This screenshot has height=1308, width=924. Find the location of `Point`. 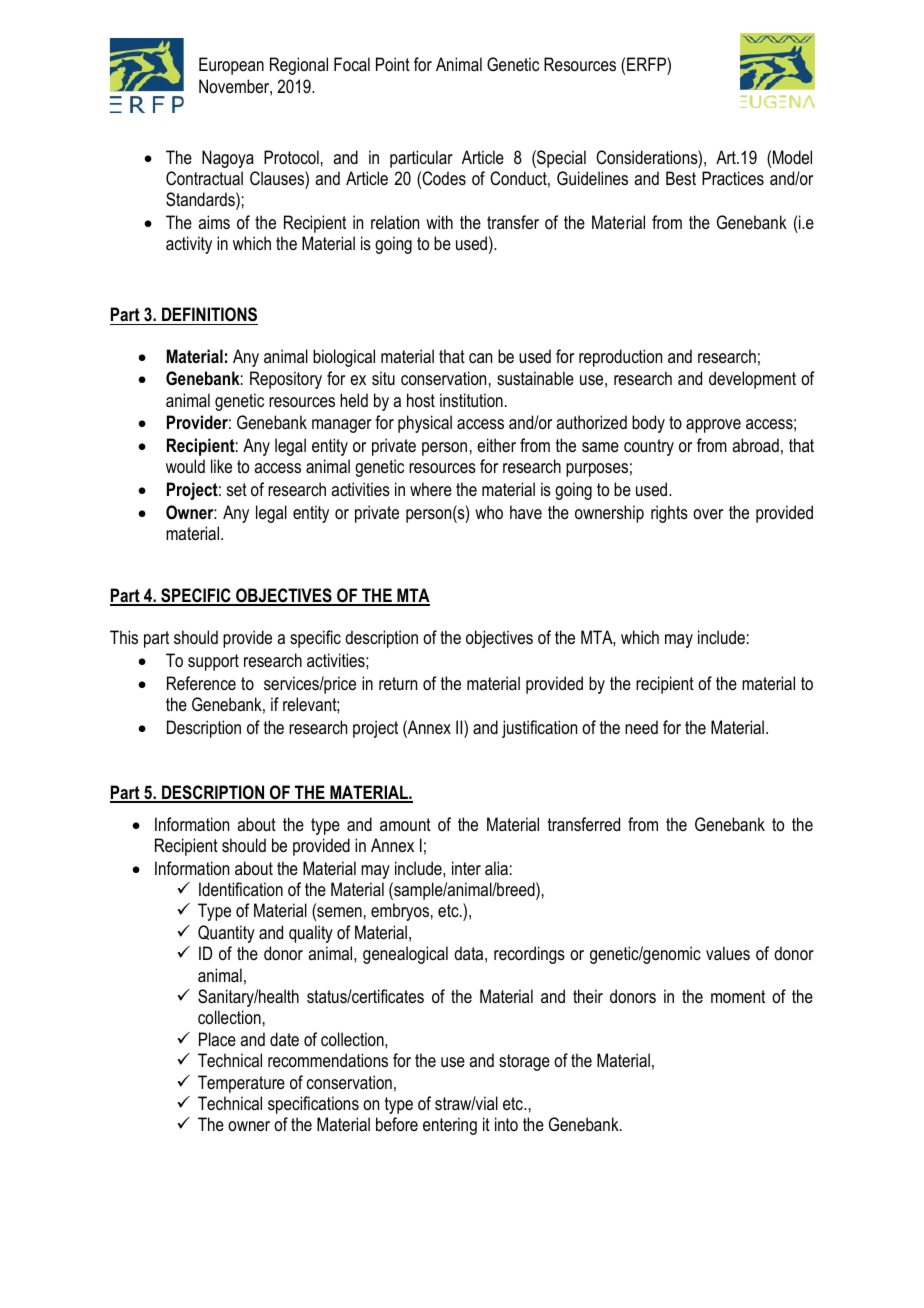

Point is located at coordinates (393, 64).
